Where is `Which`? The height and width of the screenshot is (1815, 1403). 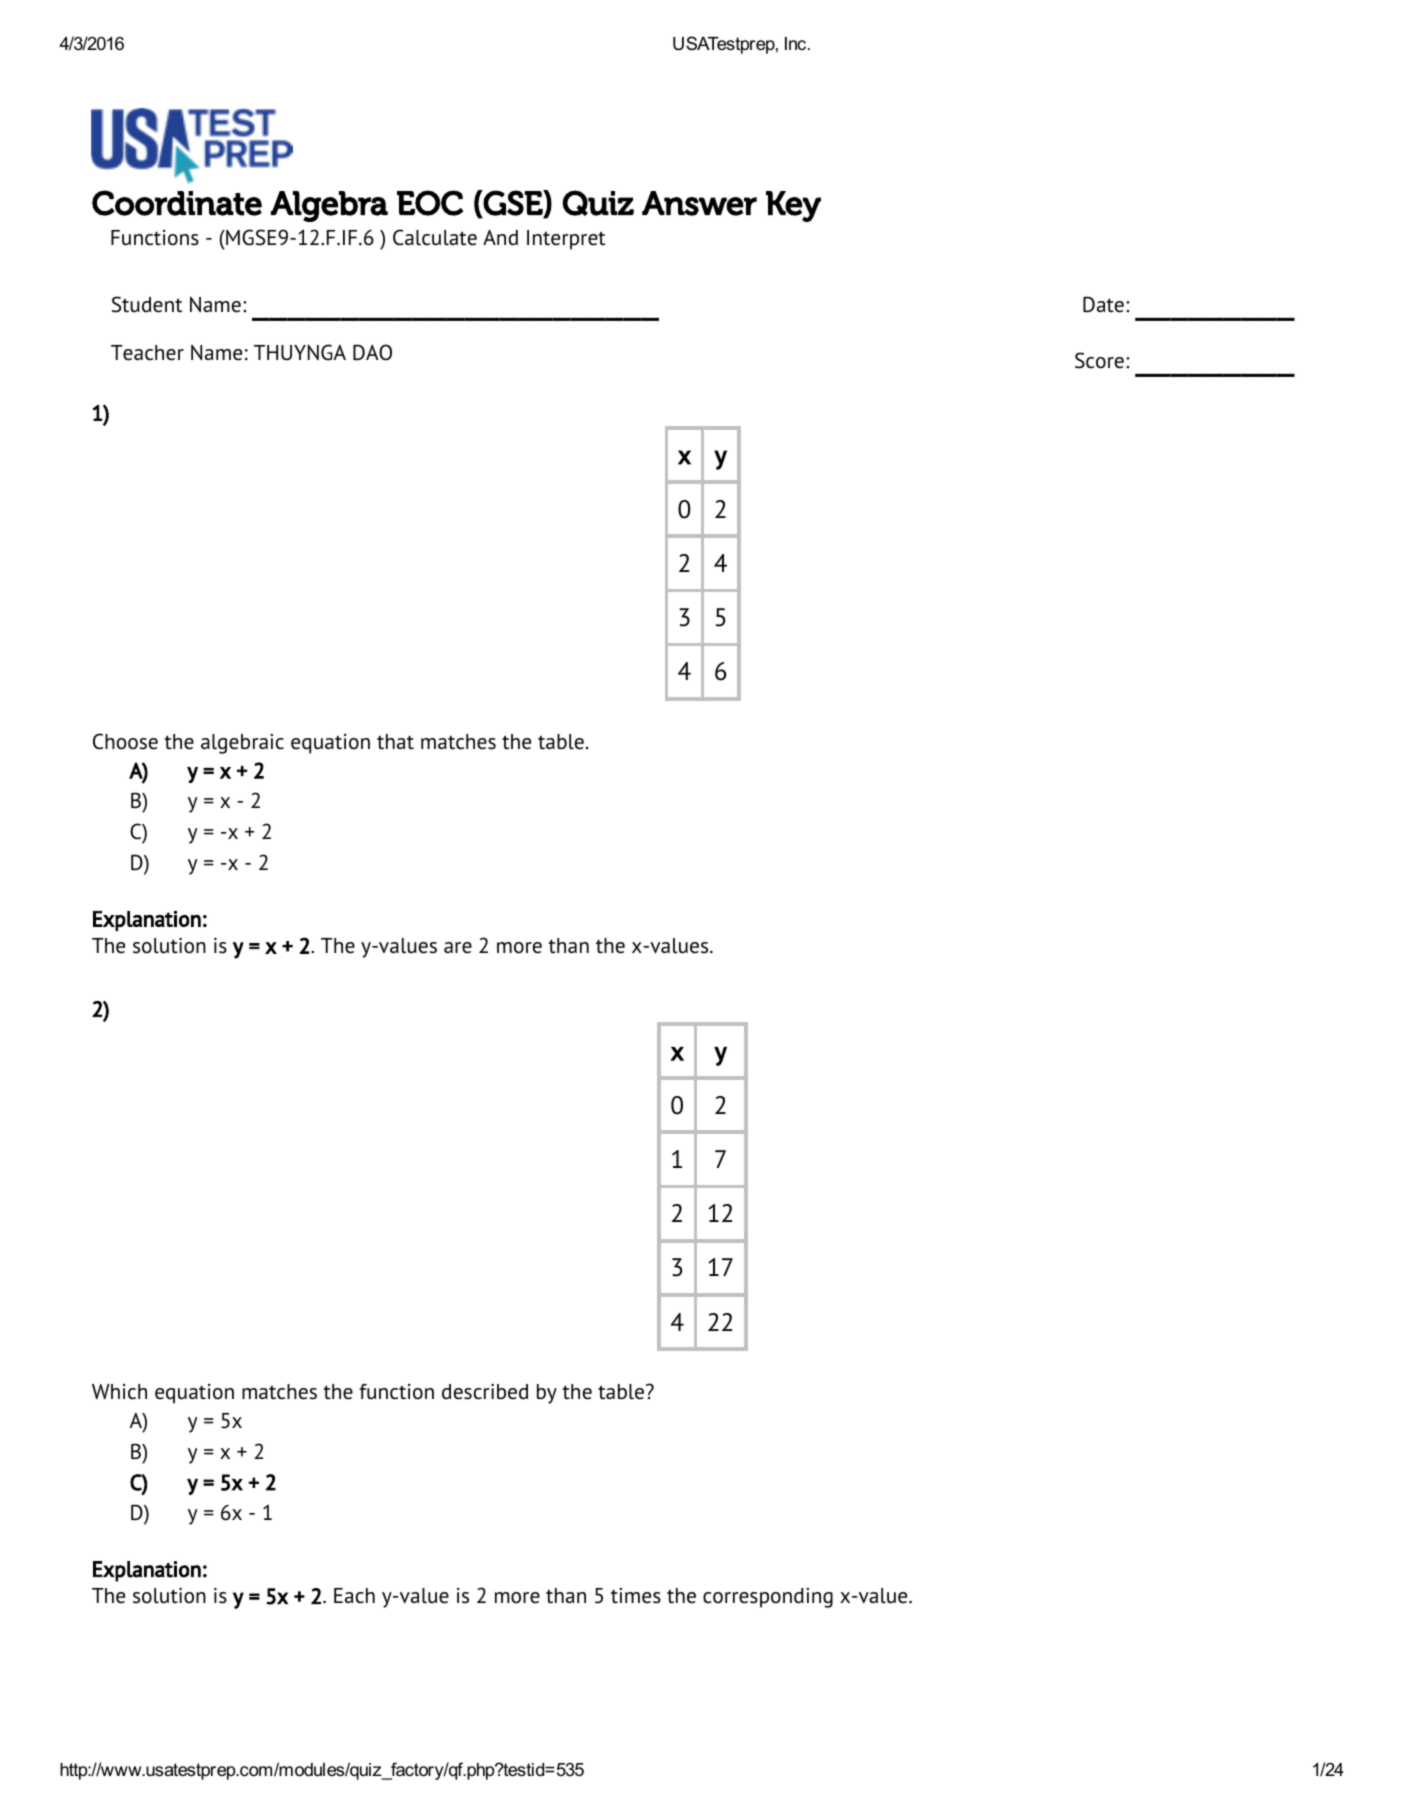
Which is located at coordinates (119, 1392).
